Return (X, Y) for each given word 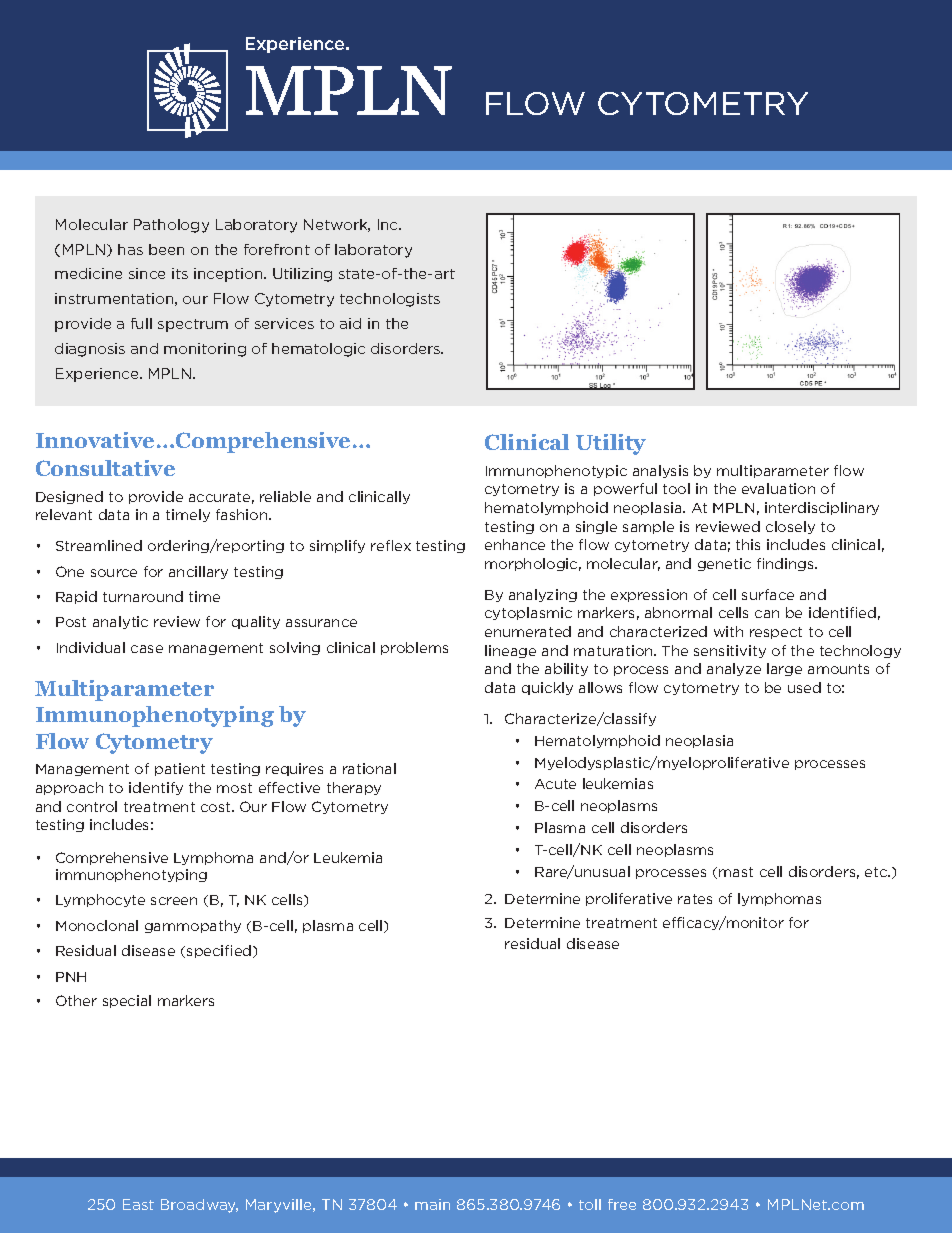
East (138, 1204)
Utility (611, 444)
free (622, 1204)
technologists (390, 300)
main (432, 1204)
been (166, 249)
